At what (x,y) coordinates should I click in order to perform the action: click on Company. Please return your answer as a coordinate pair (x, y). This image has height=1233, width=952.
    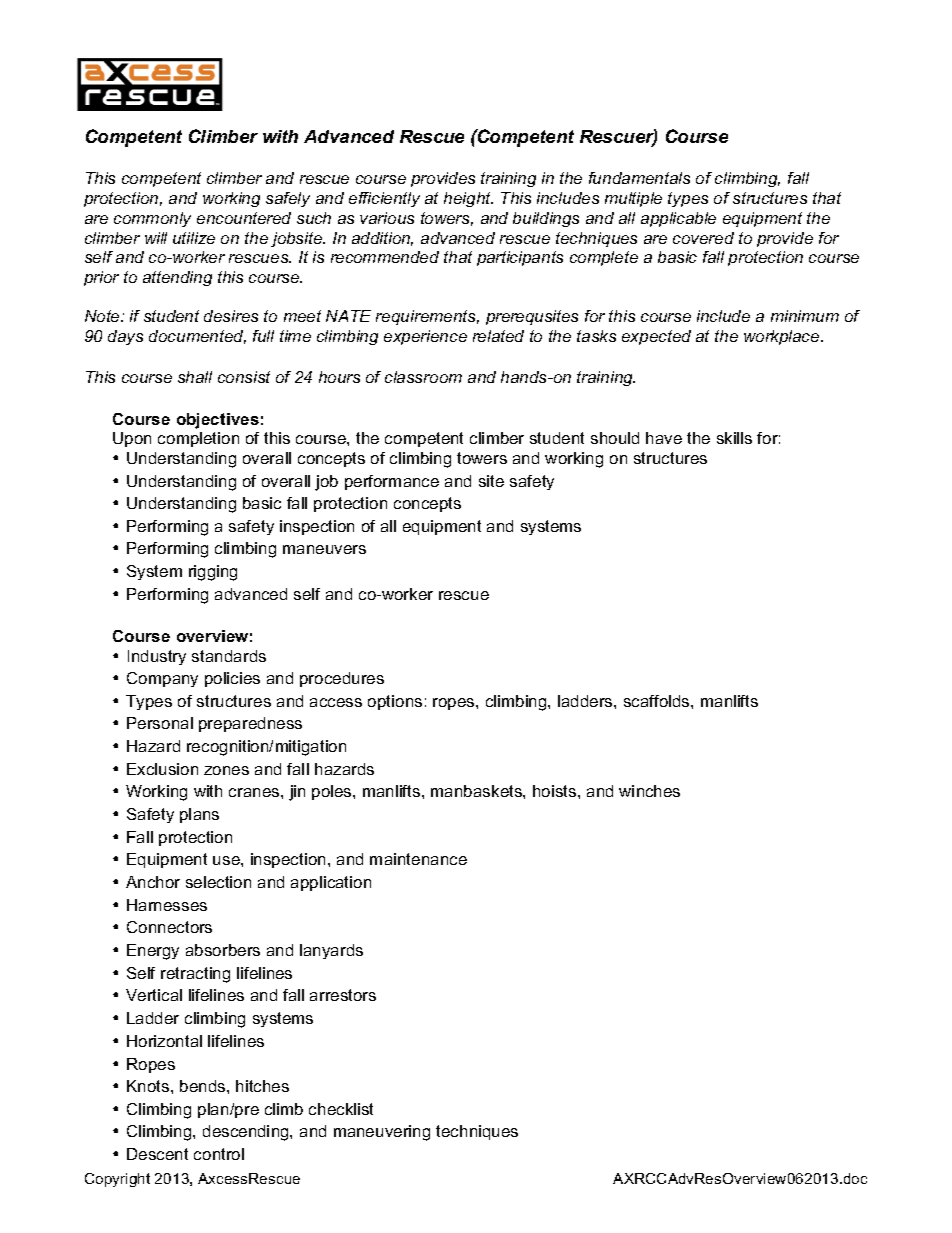
    Looking at the image, I should click on (162, 679).
